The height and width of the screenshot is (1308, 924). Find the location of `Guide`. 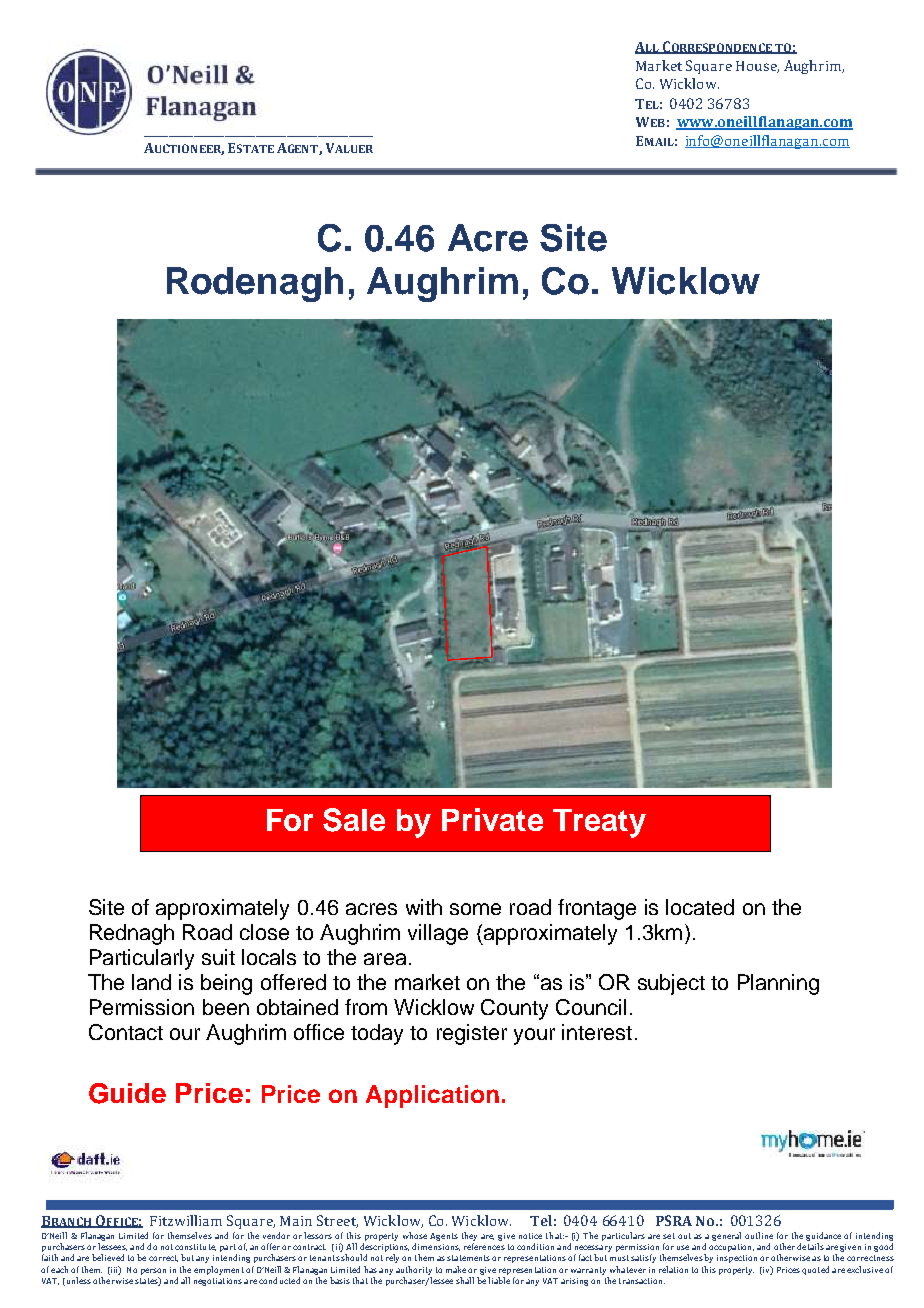

Guide is located at coordinates (127, 1093).
